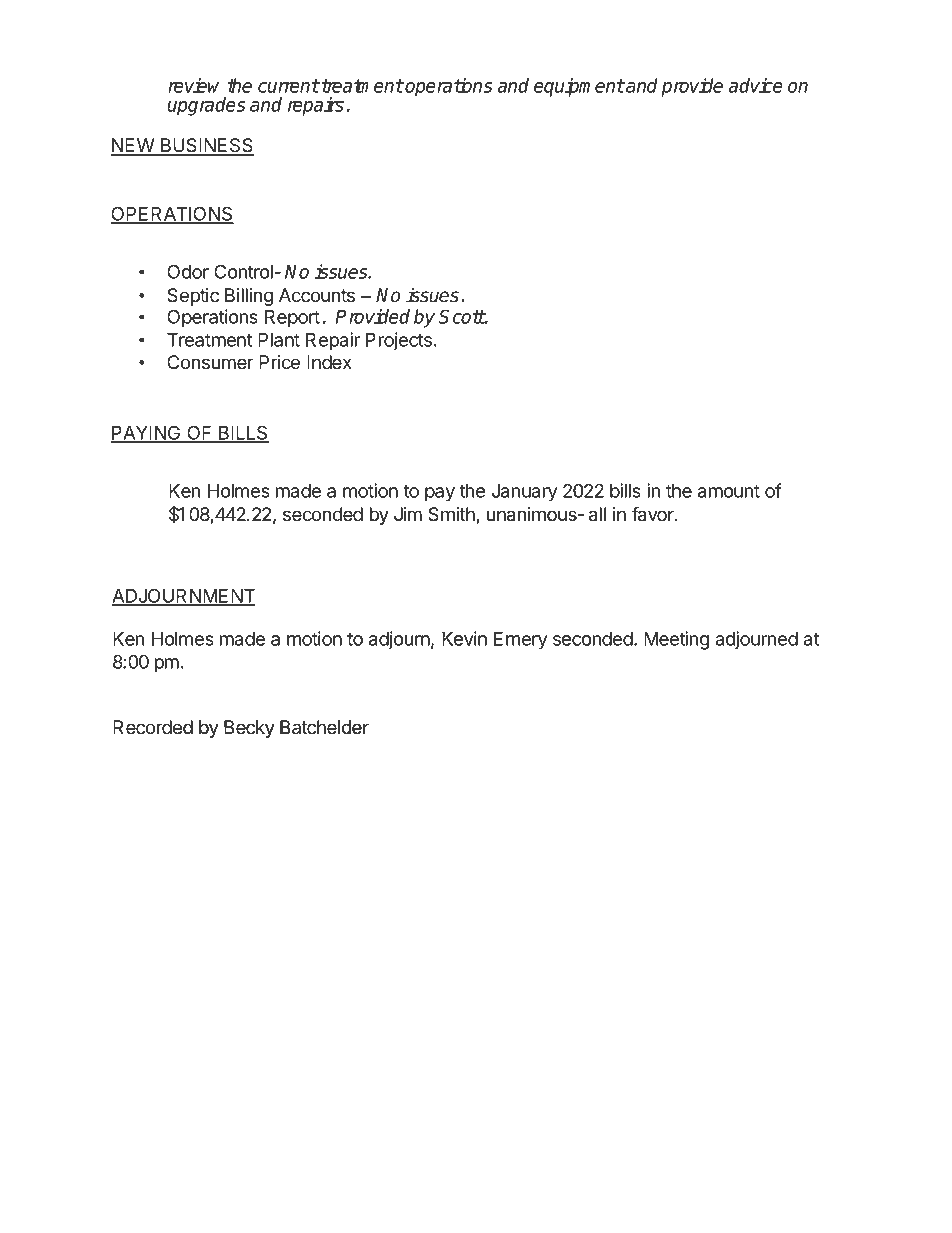  I want to click on upgrades, so click(206, 106).
